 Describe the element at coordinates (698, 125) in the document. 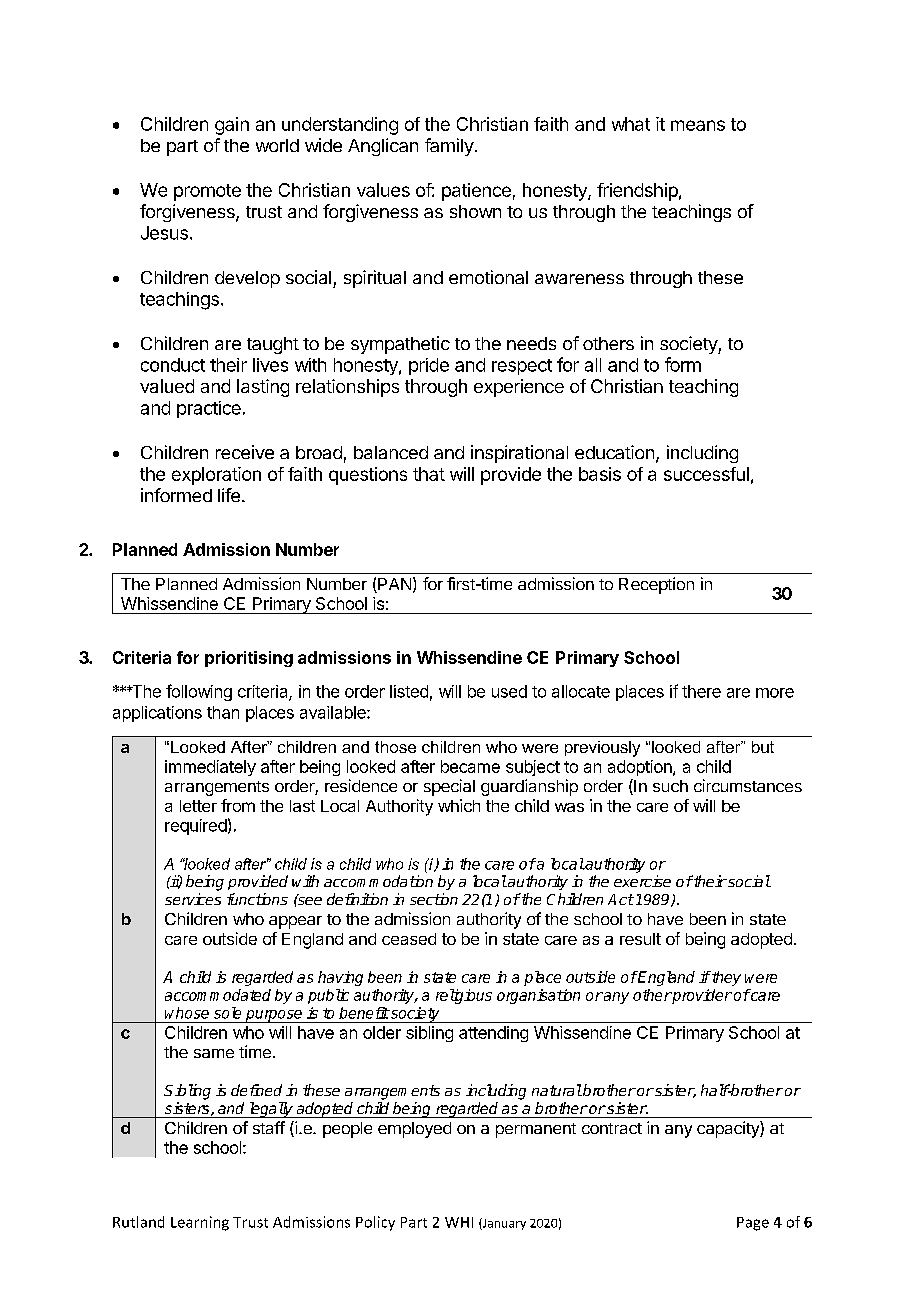

I see `means` at that location.
